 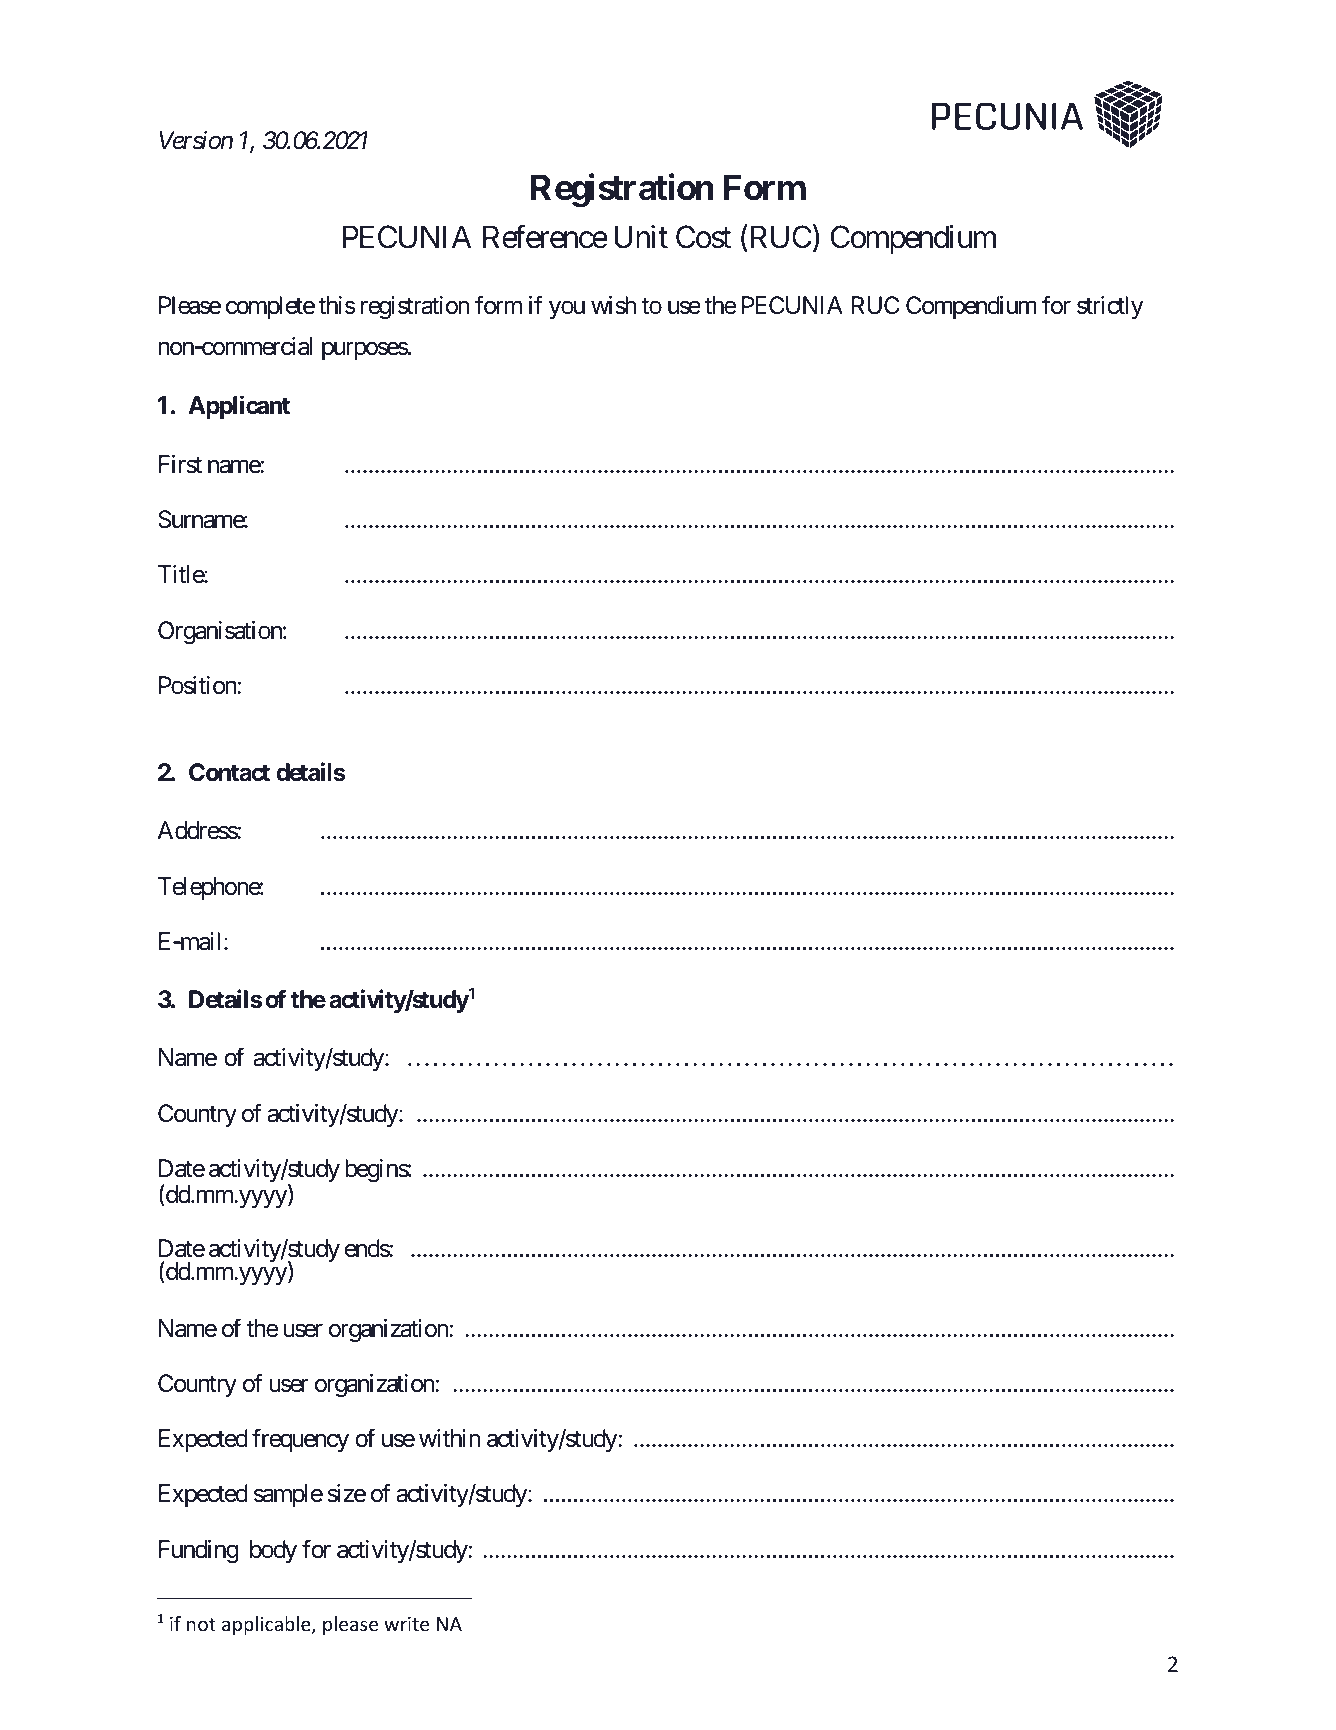 I want to click on within, so click(x=449, y=1438).
